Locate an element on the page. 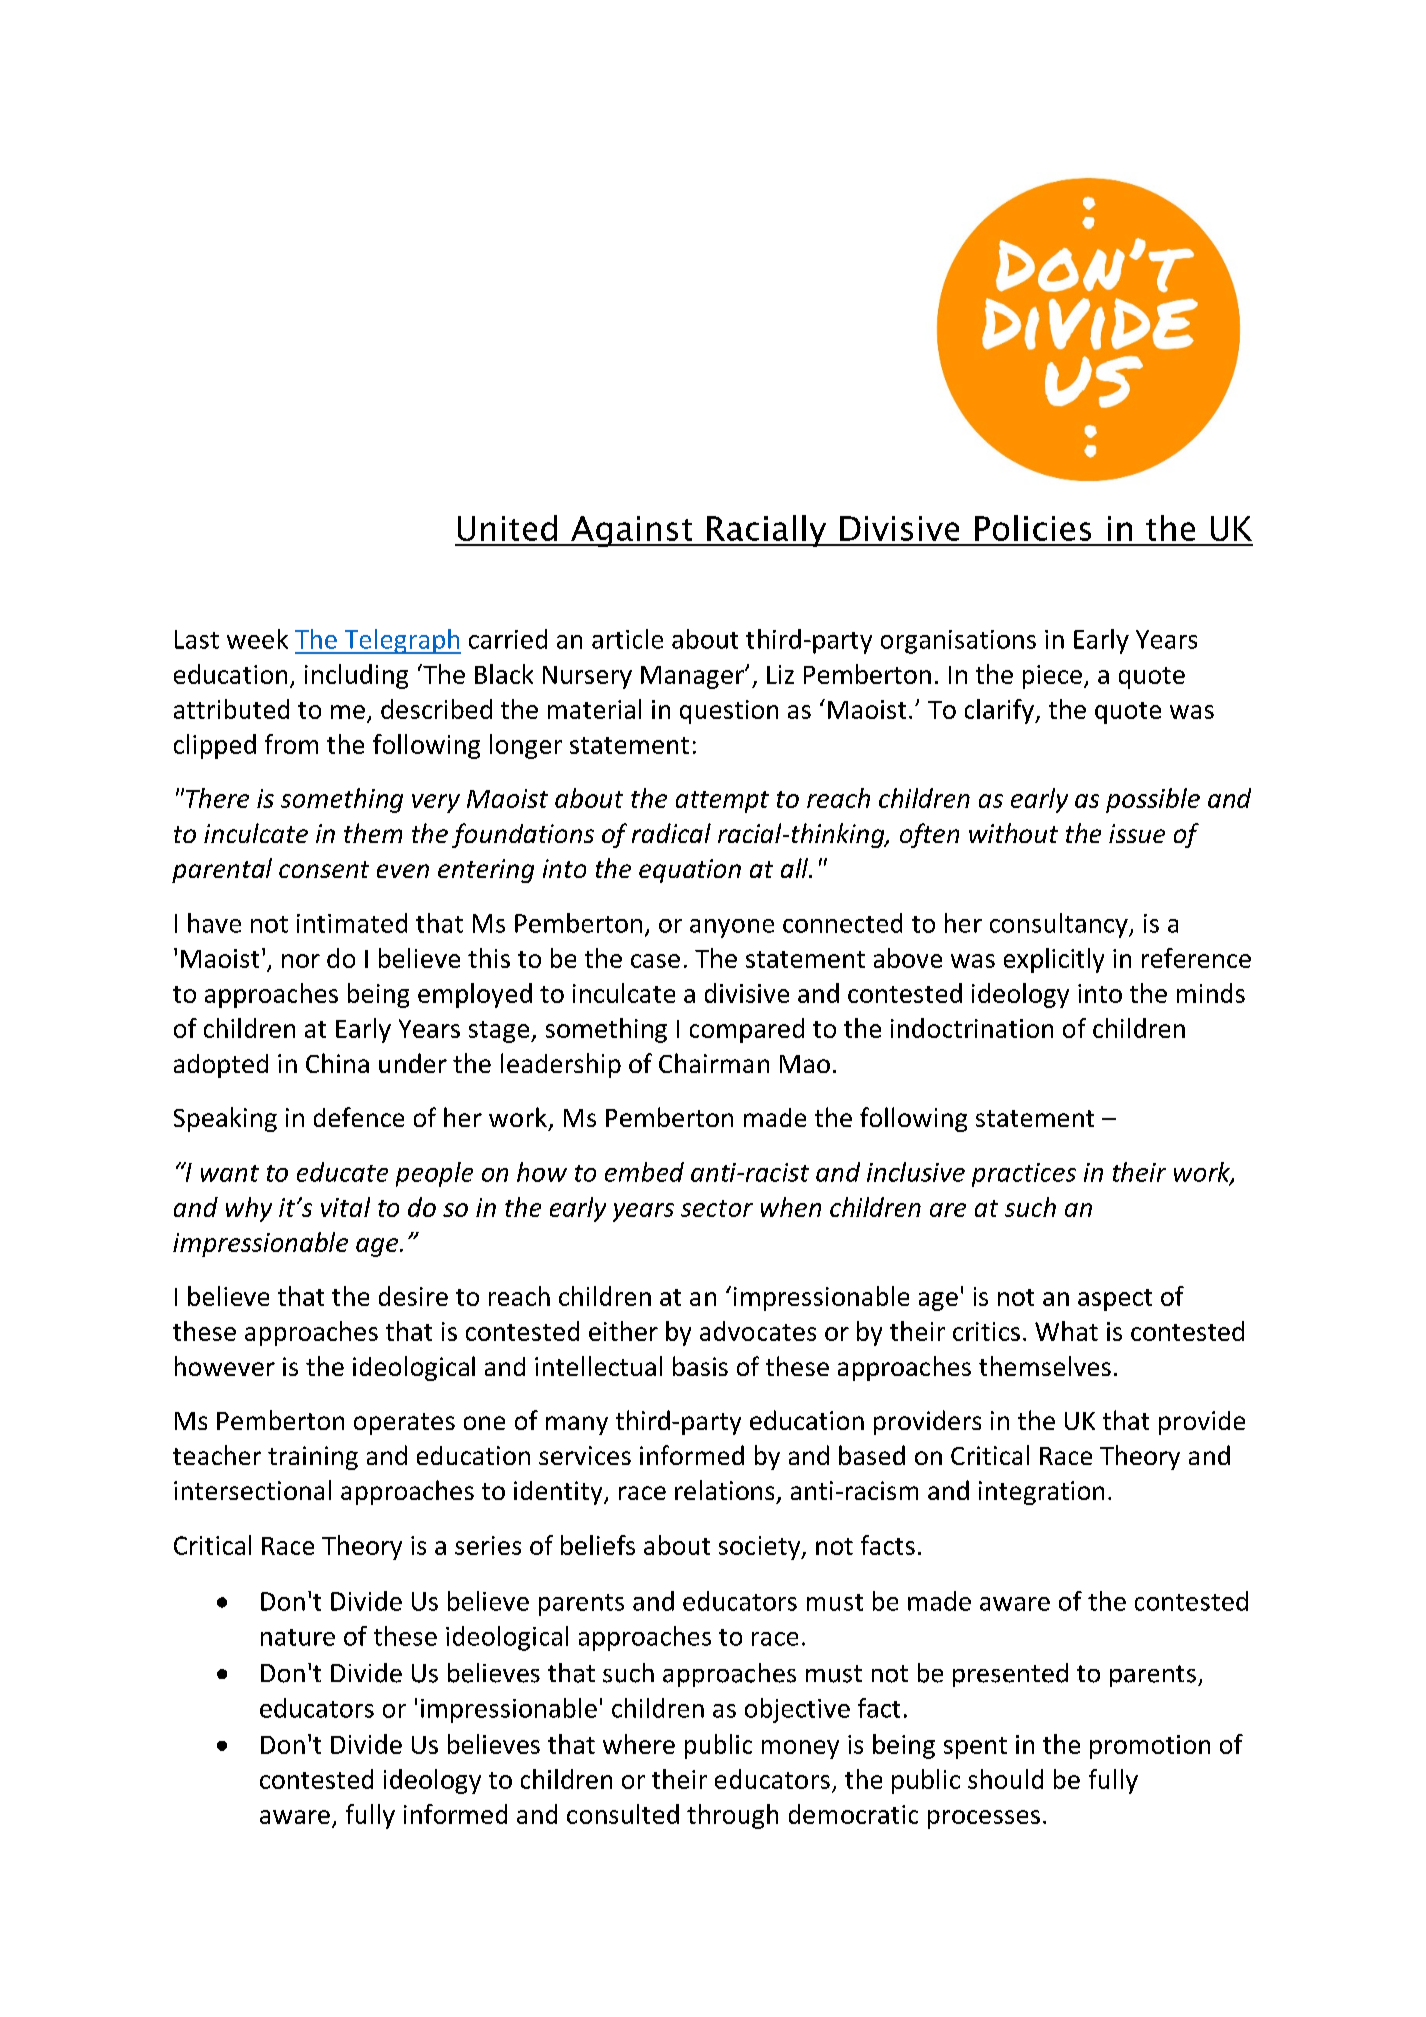  nor is located at coordinates (301, 961).
